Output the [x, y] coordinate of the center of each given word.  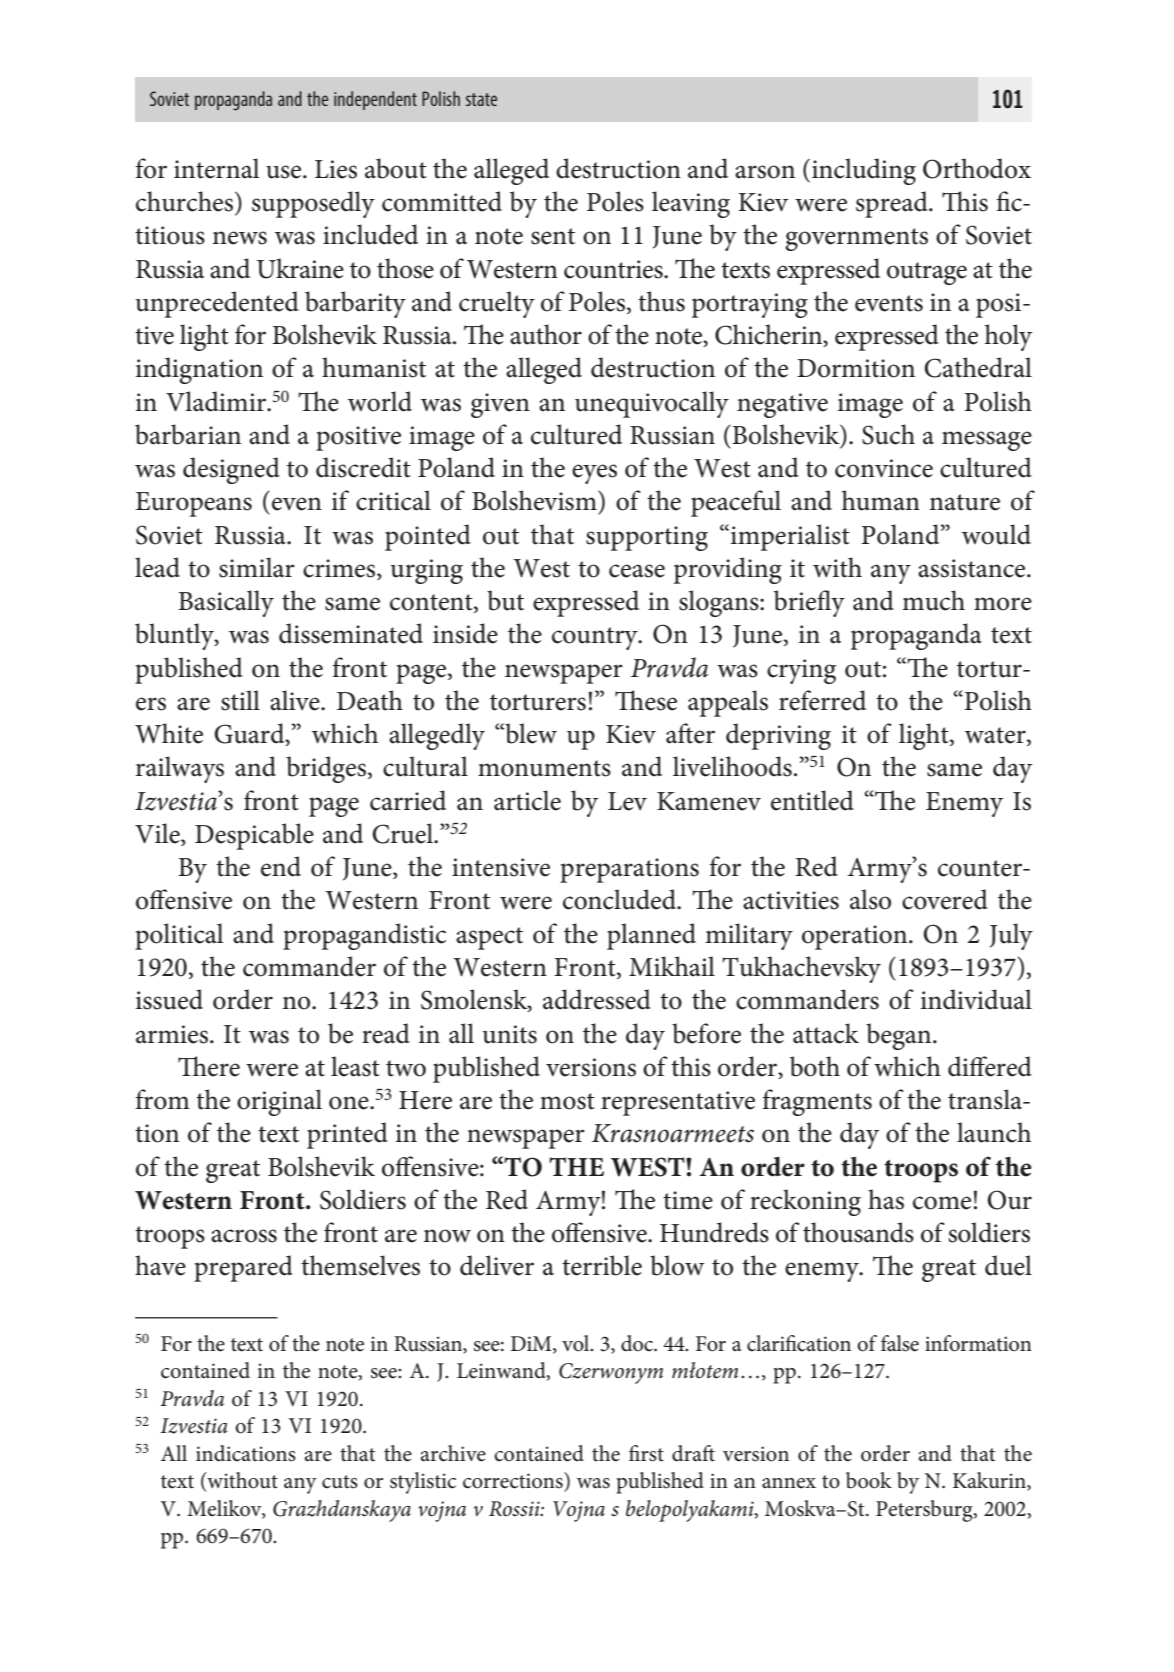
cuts [340, 1482]
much [933, 600]
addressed [597, 999]
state [481, 99]
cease [637, 571]
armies [173, 1034]
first [646, 1453]
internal [217, 168]
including [864, 171]
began [900, 1036]
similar [257, 567]
